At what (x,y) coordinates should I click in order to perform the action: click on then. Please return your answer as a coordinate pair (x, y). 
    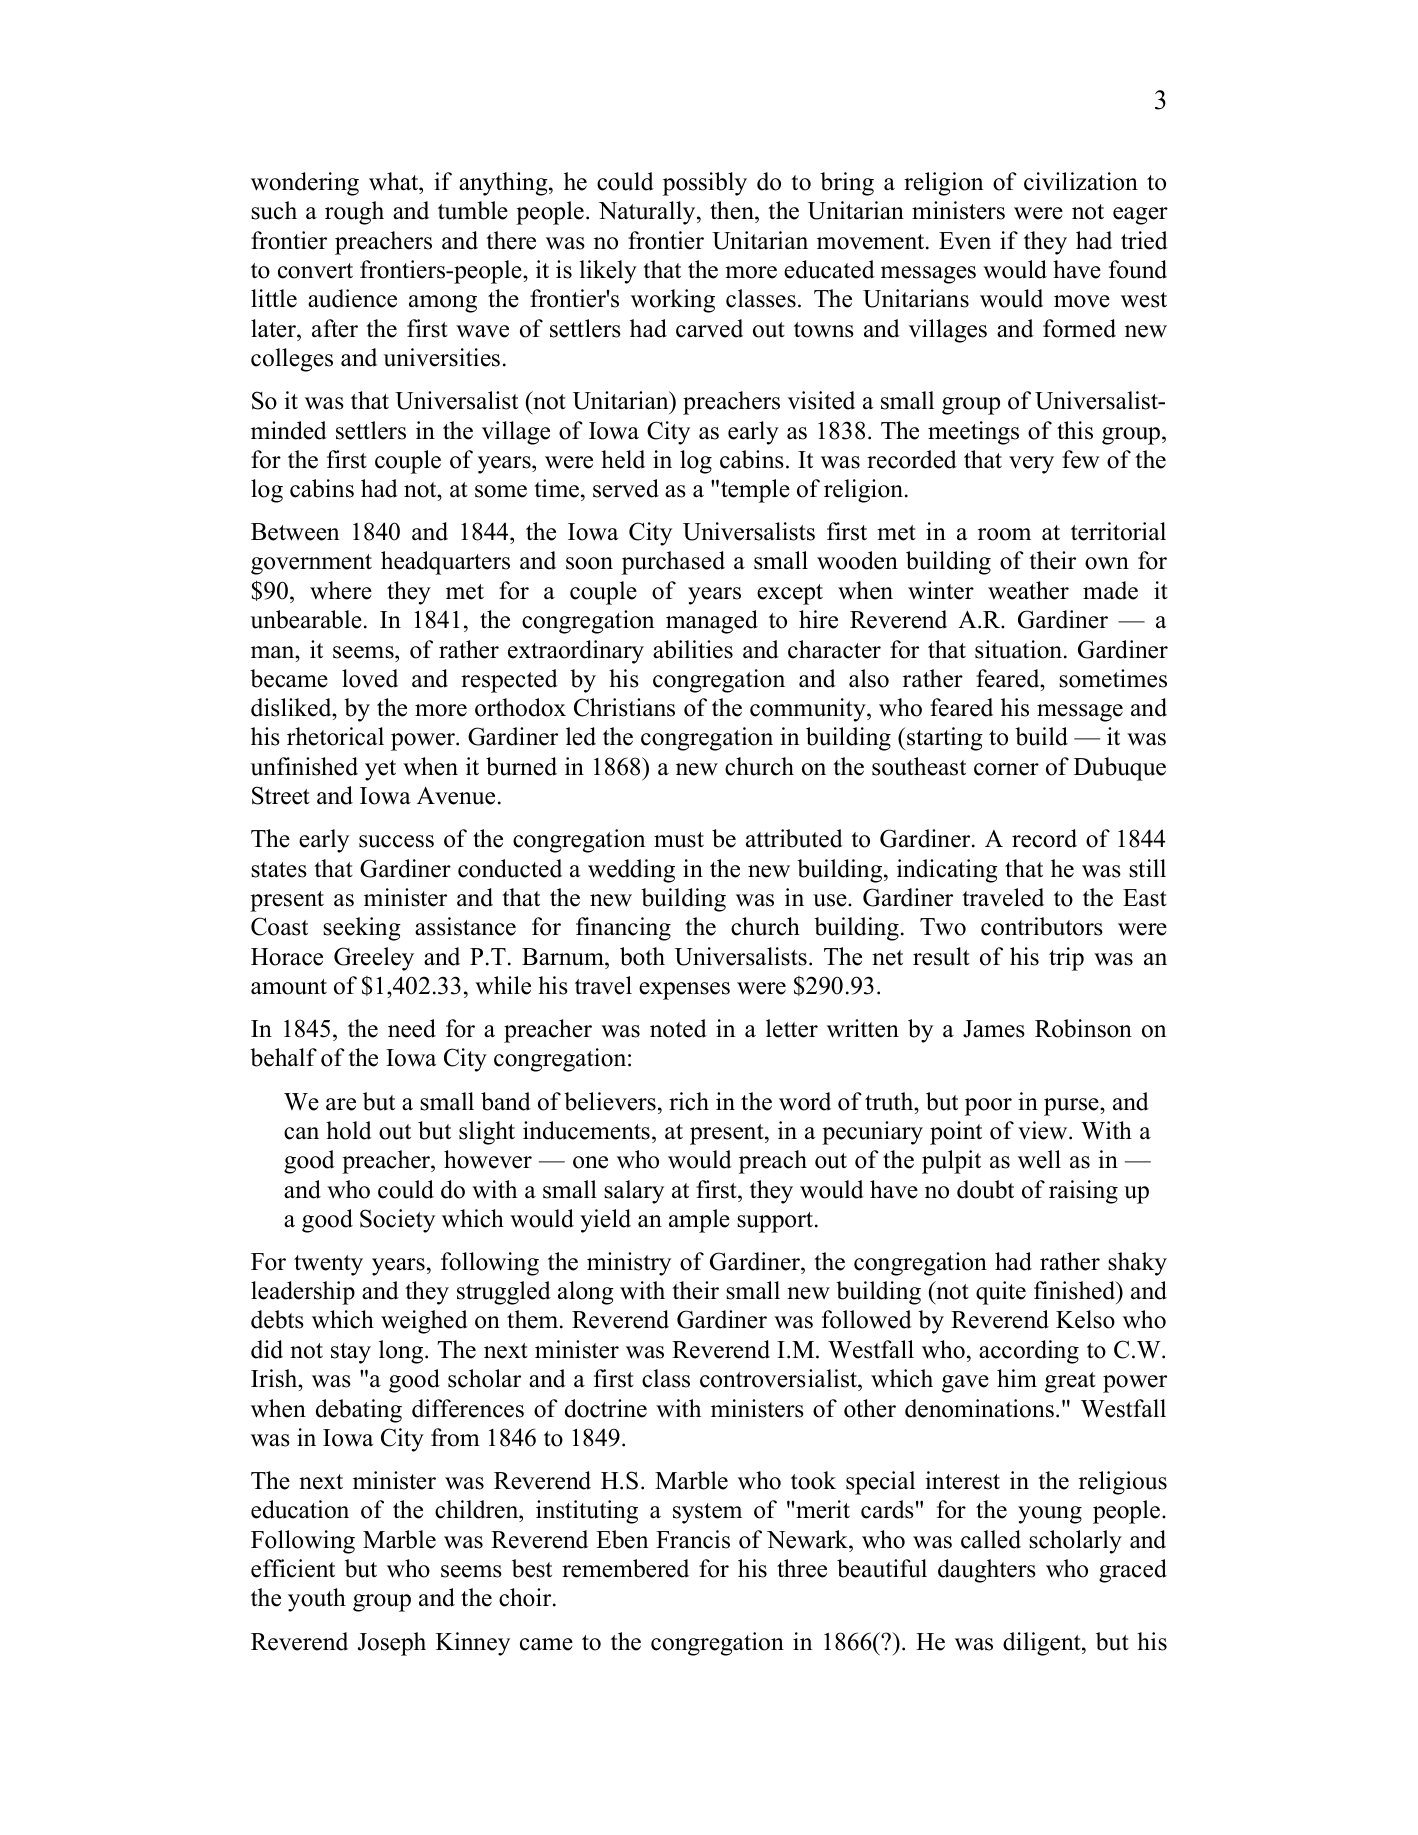
    Looking at the image, I should click on (733, 212).
